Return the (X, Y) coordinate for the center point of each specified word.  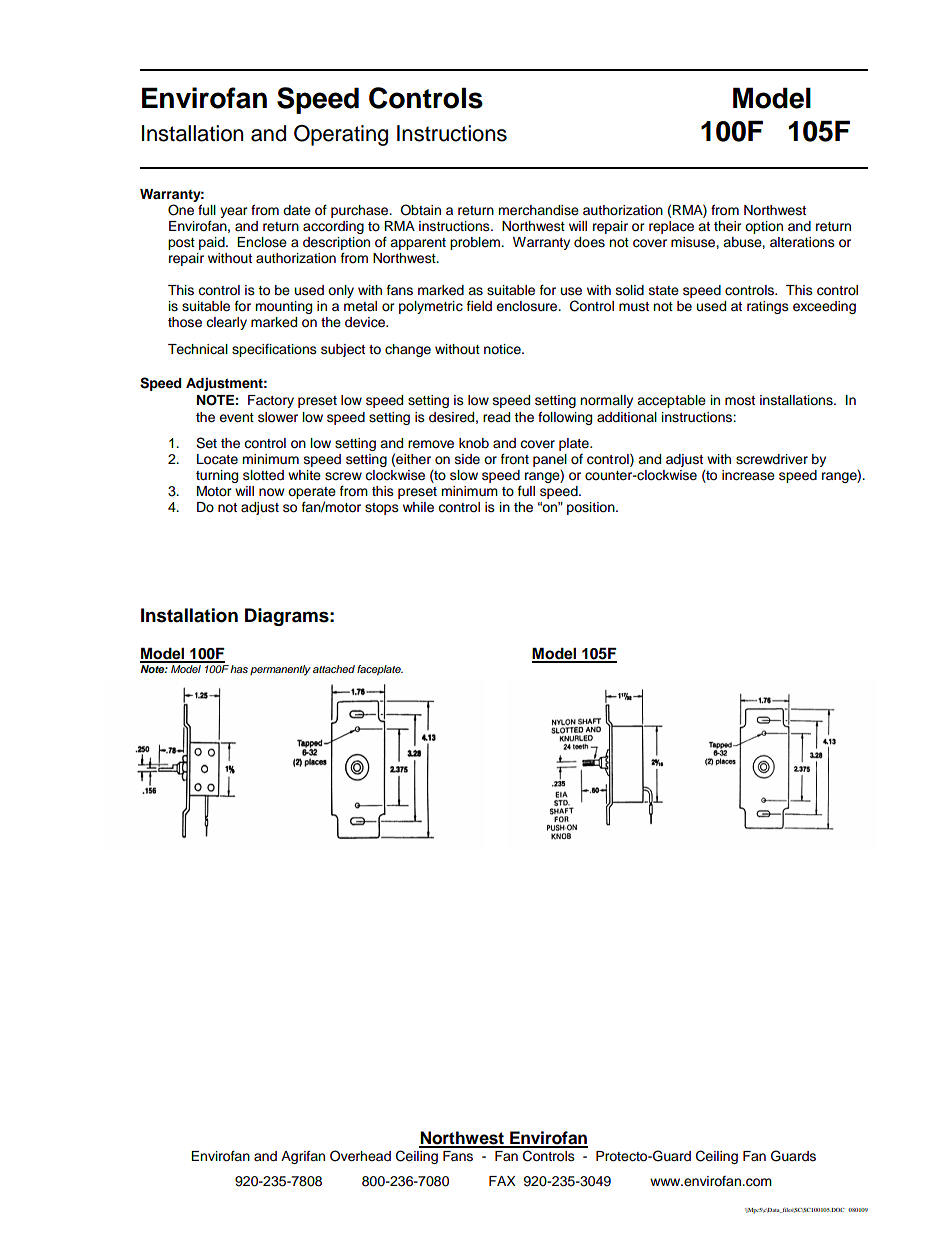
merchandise (538, 210)
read (496, 417)
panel (550, 460)
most (740, 401)
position (592, 508)
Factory (271, 401)
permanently (280, 670)
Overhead (360, 1156)
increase (748, 475)
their (728, 226)
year (234, 212)
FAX (502, 1181)
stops (382, 509)
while (418, 507)
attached (334, 669)
